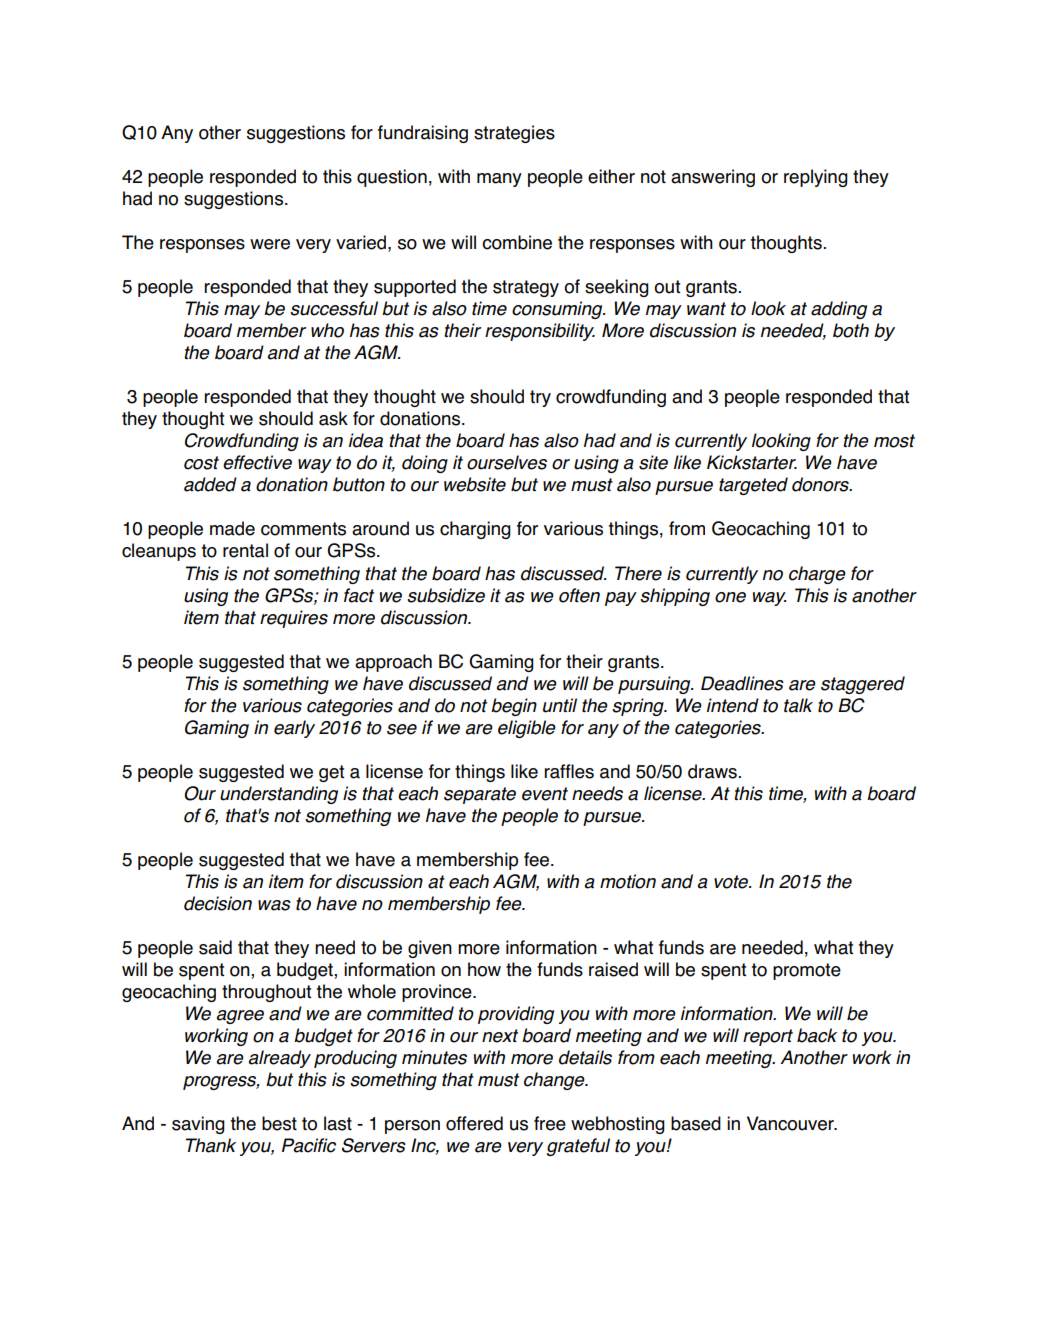  What do you see at coordinates (507, 462) in the screenshot?
I see `ourselves` at bounding box center [507, 462].
